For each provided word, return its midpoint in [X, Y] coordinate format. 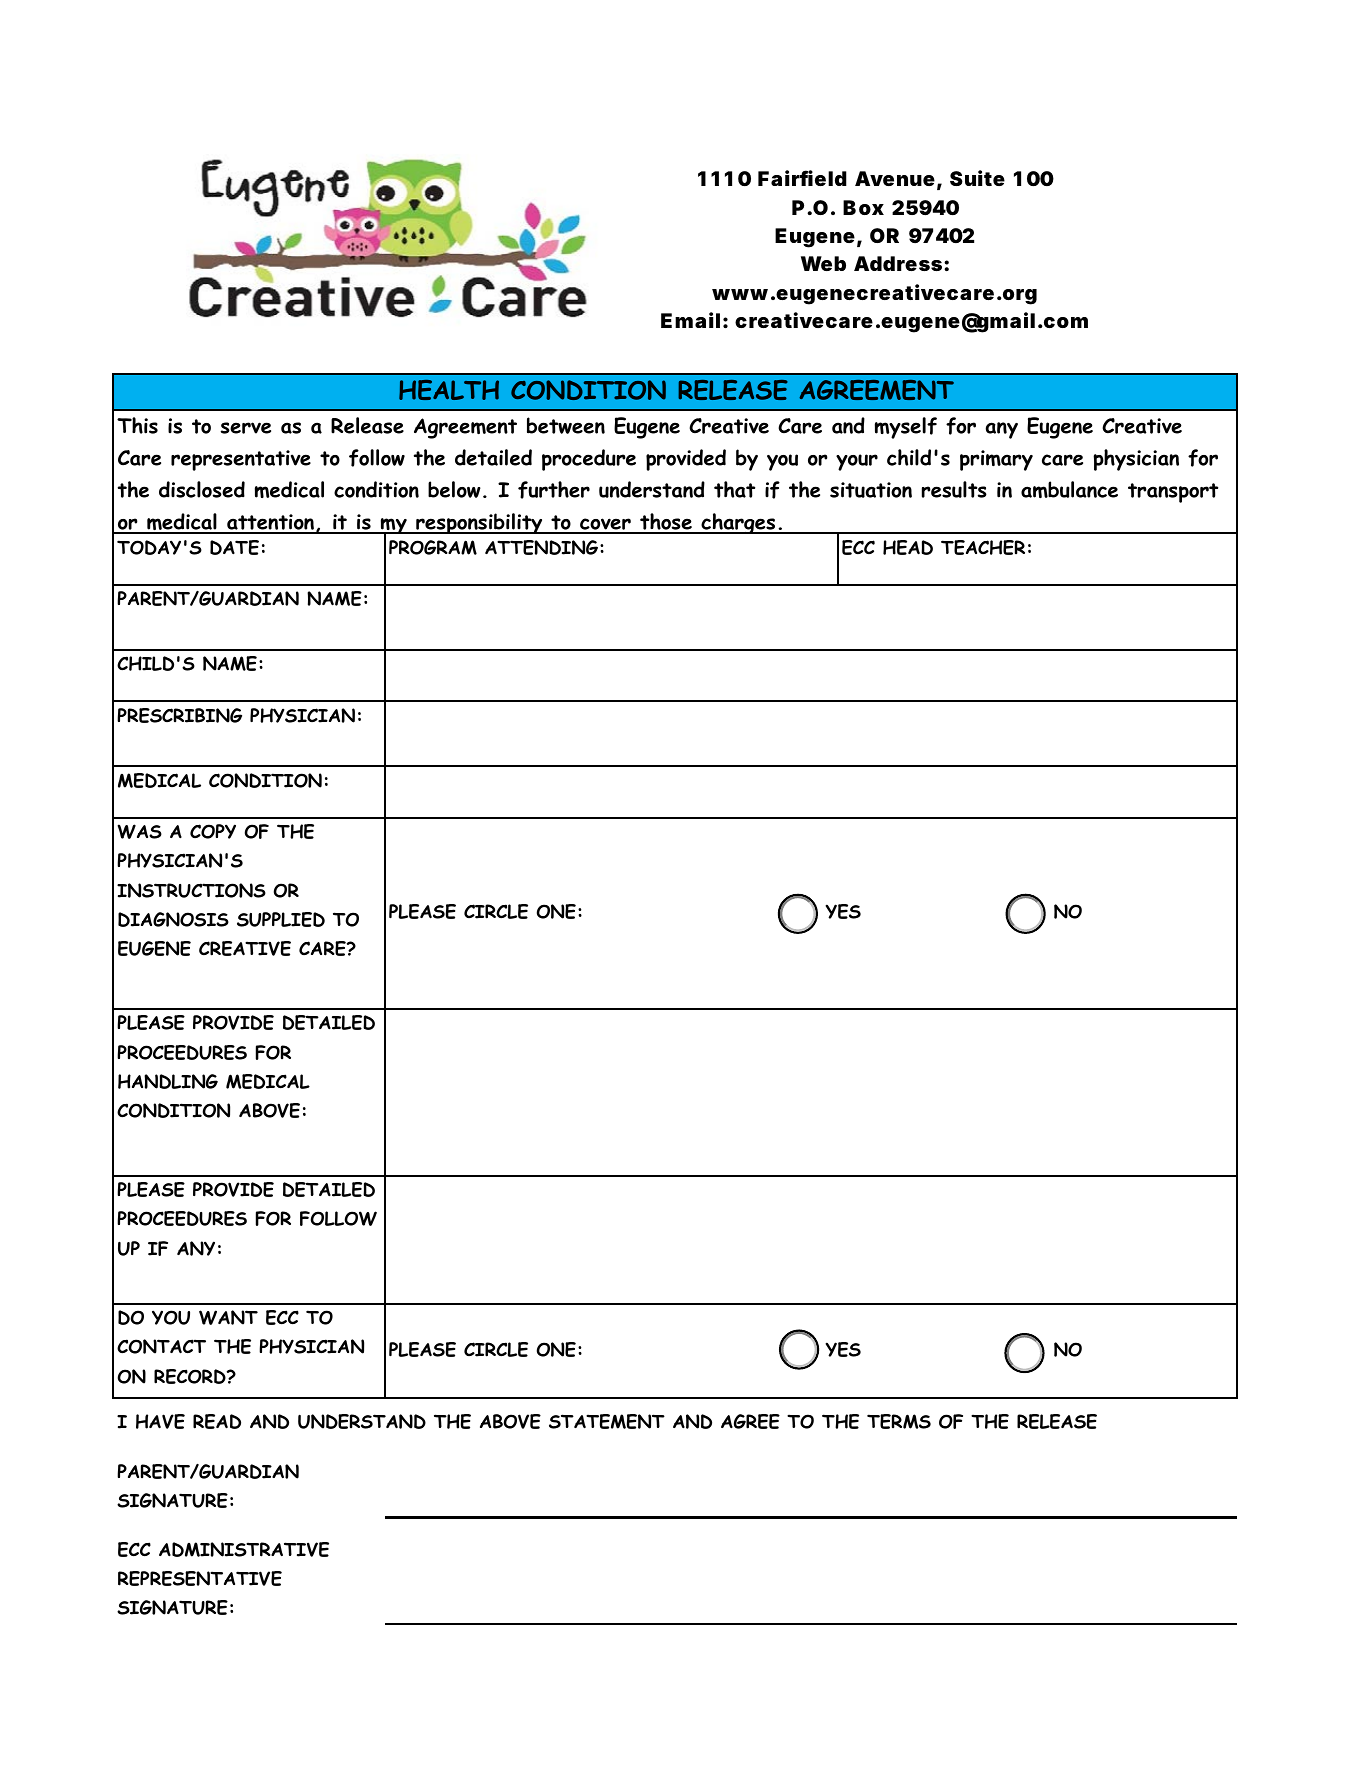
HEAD [908, 547]
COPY [213, 831]
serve [246, 428]
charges [738, 523]
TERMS [899, 1421]
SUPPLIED [281, 919]
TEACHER [983, 547]
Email [690, 320]
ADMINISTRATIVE [244, 1549]
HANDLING [168, 1081]
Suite [977, 178]
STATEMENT [607, 1421]
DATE [234, 547]
